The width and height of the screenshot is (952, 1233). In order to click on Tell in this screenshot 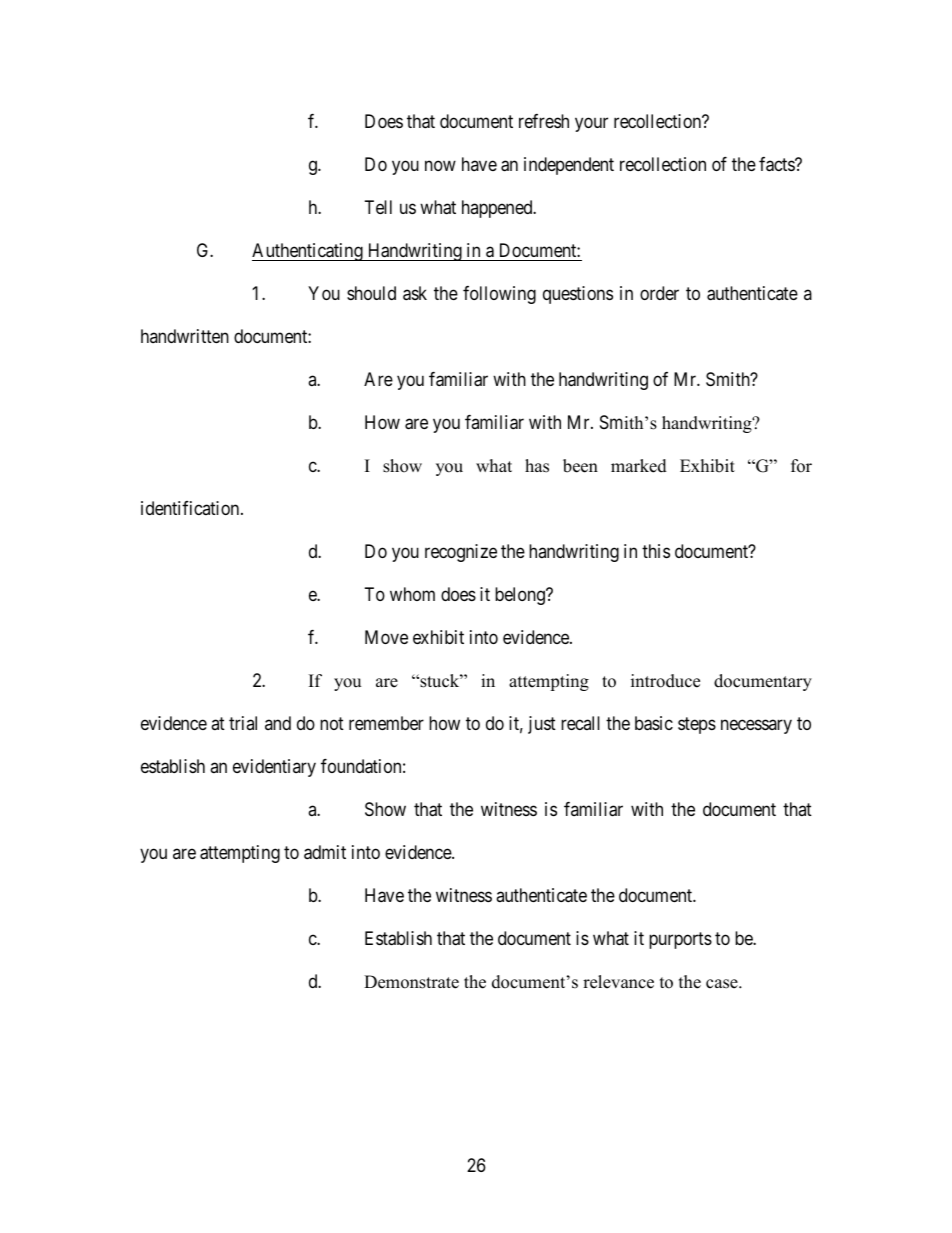, I will do `click(378, 207)`.
